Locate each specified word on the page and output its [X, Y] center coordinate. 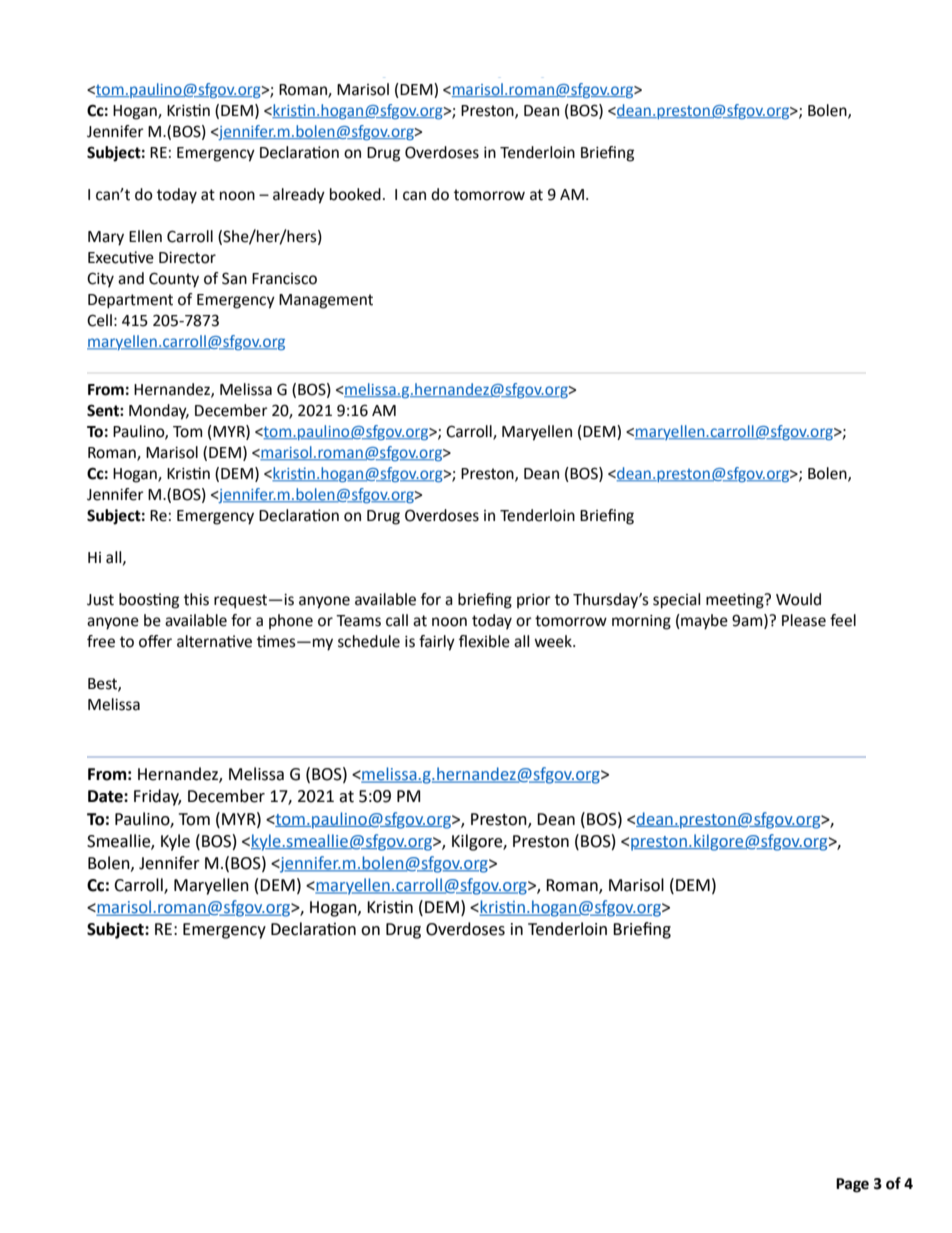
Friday [157, 797]
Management [326, 301]
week [554, 641]
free [101, 641]
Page [852, 1185]
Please [804, 620]
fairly [437, 643]
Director [187, 258]
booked [355, 194]
